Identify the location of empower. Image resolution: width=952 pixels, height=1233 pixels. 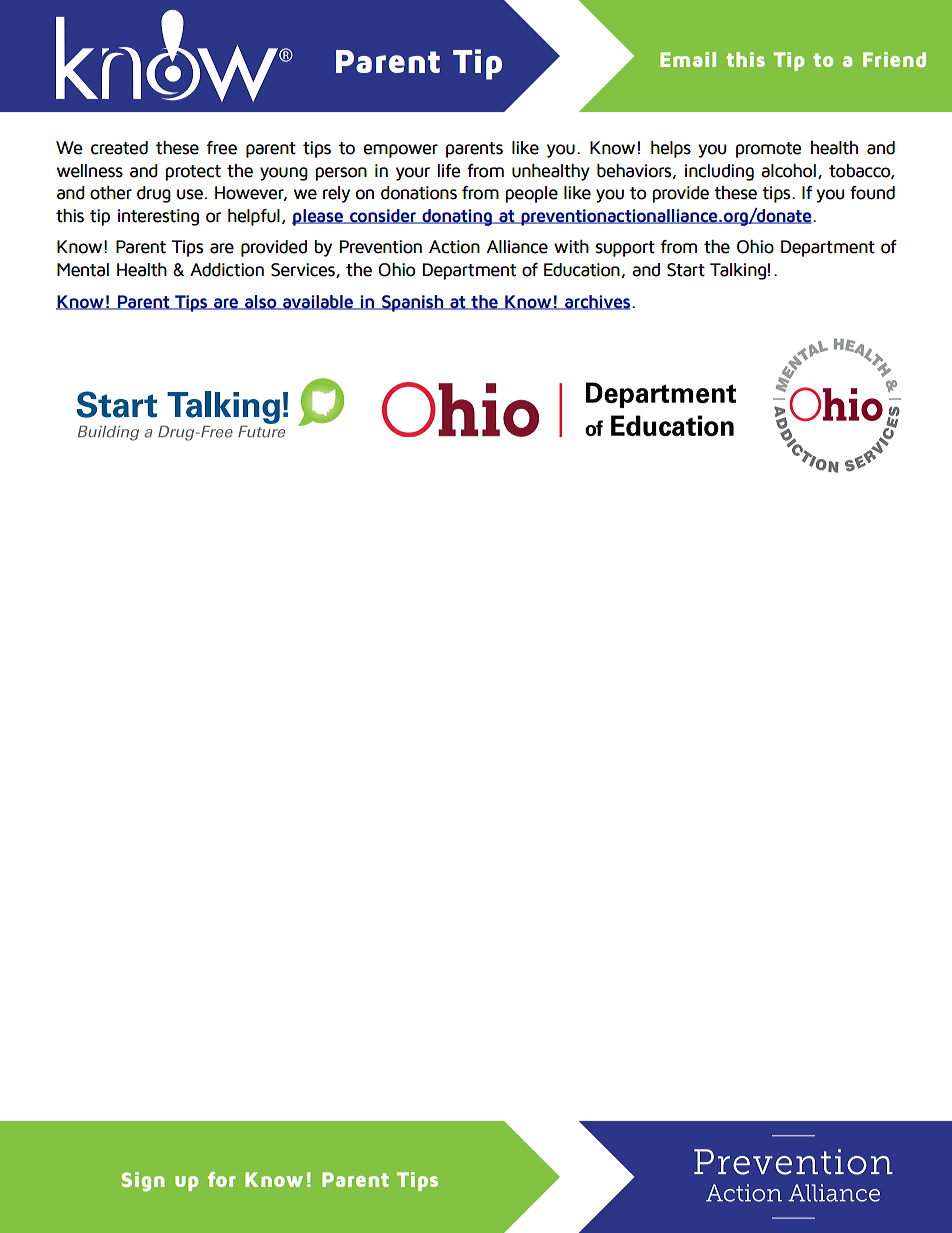
(400, 151).
